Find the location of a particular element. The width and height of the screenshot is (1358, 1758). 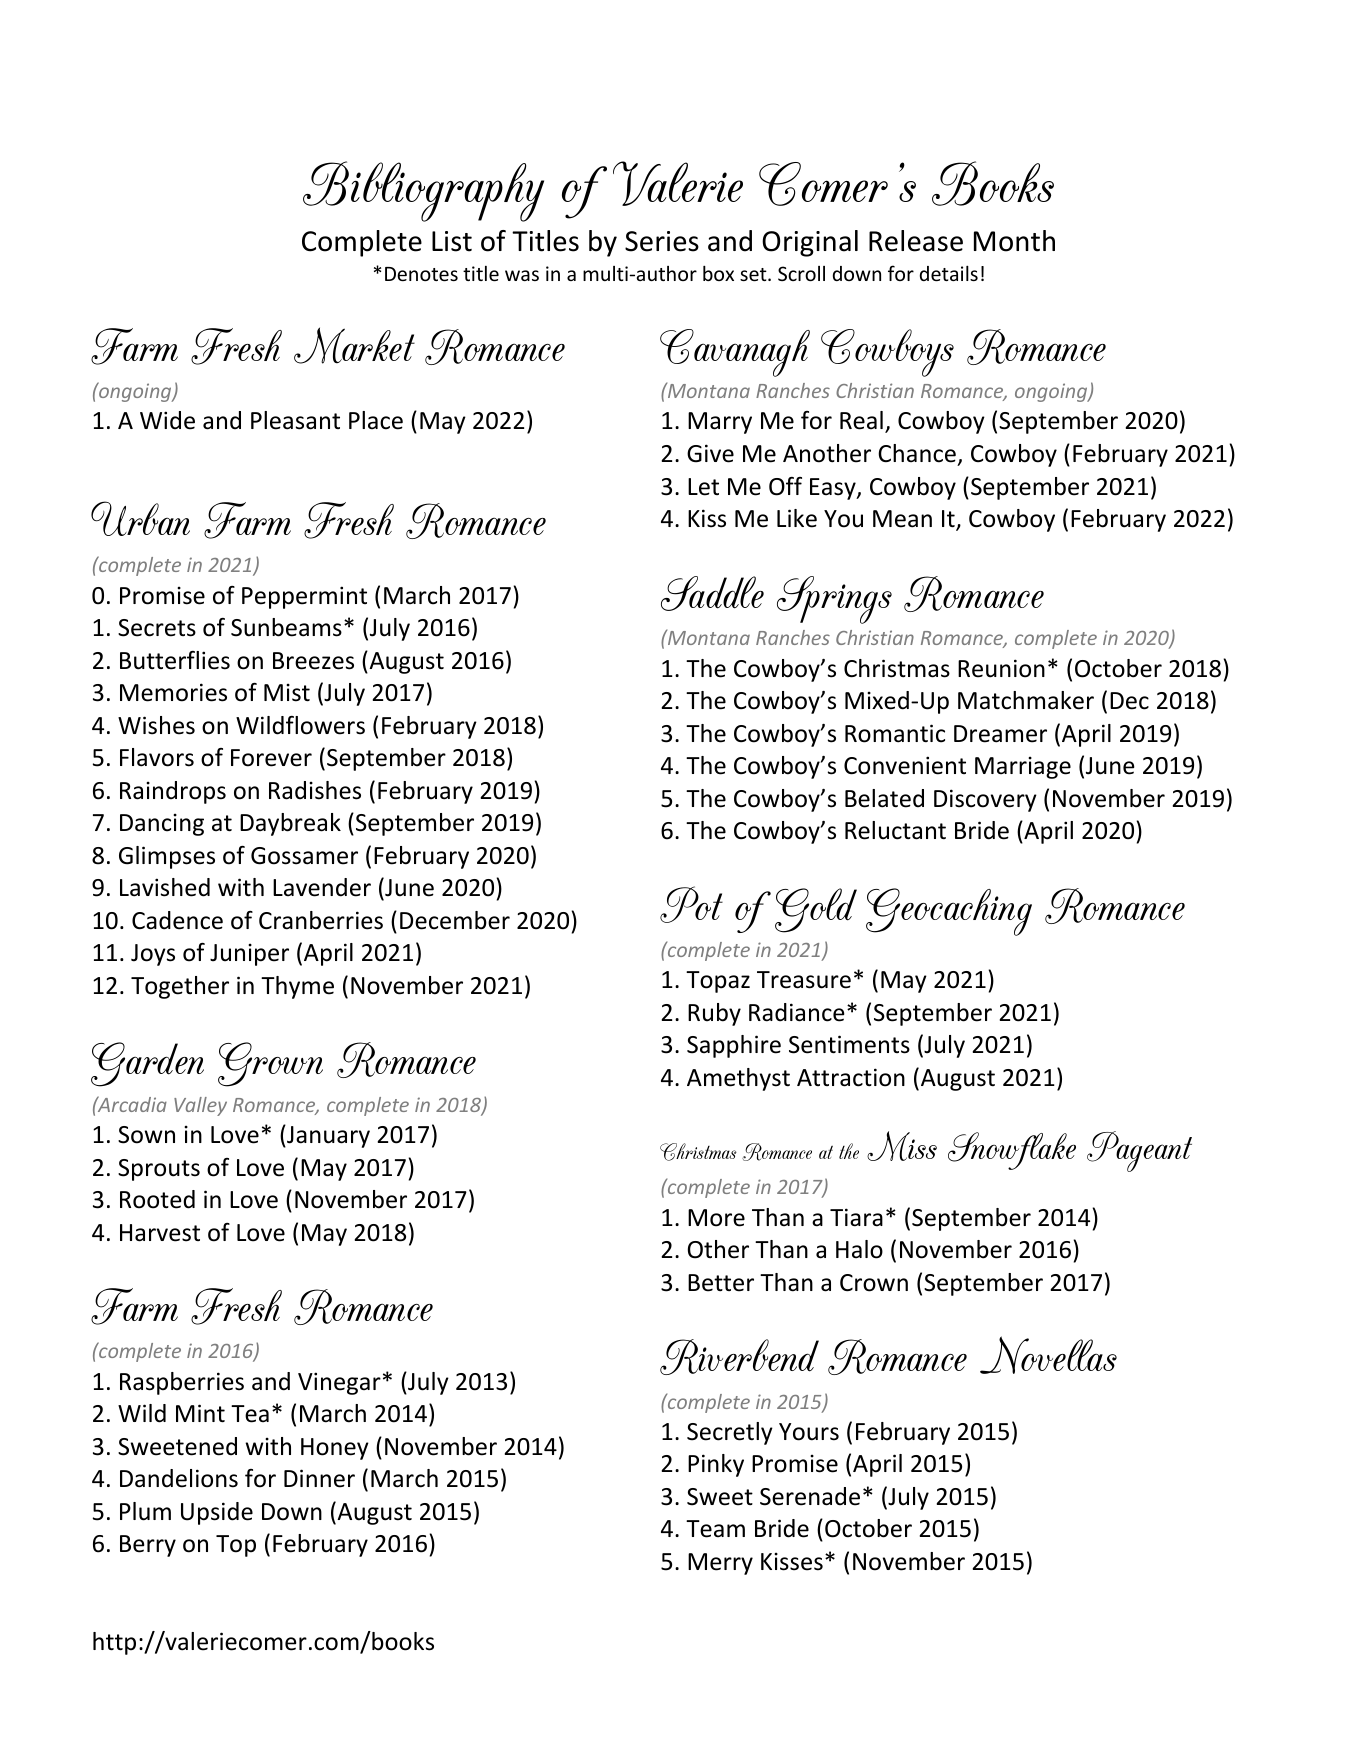

Serenade is located at coordinates (810, 1496).
